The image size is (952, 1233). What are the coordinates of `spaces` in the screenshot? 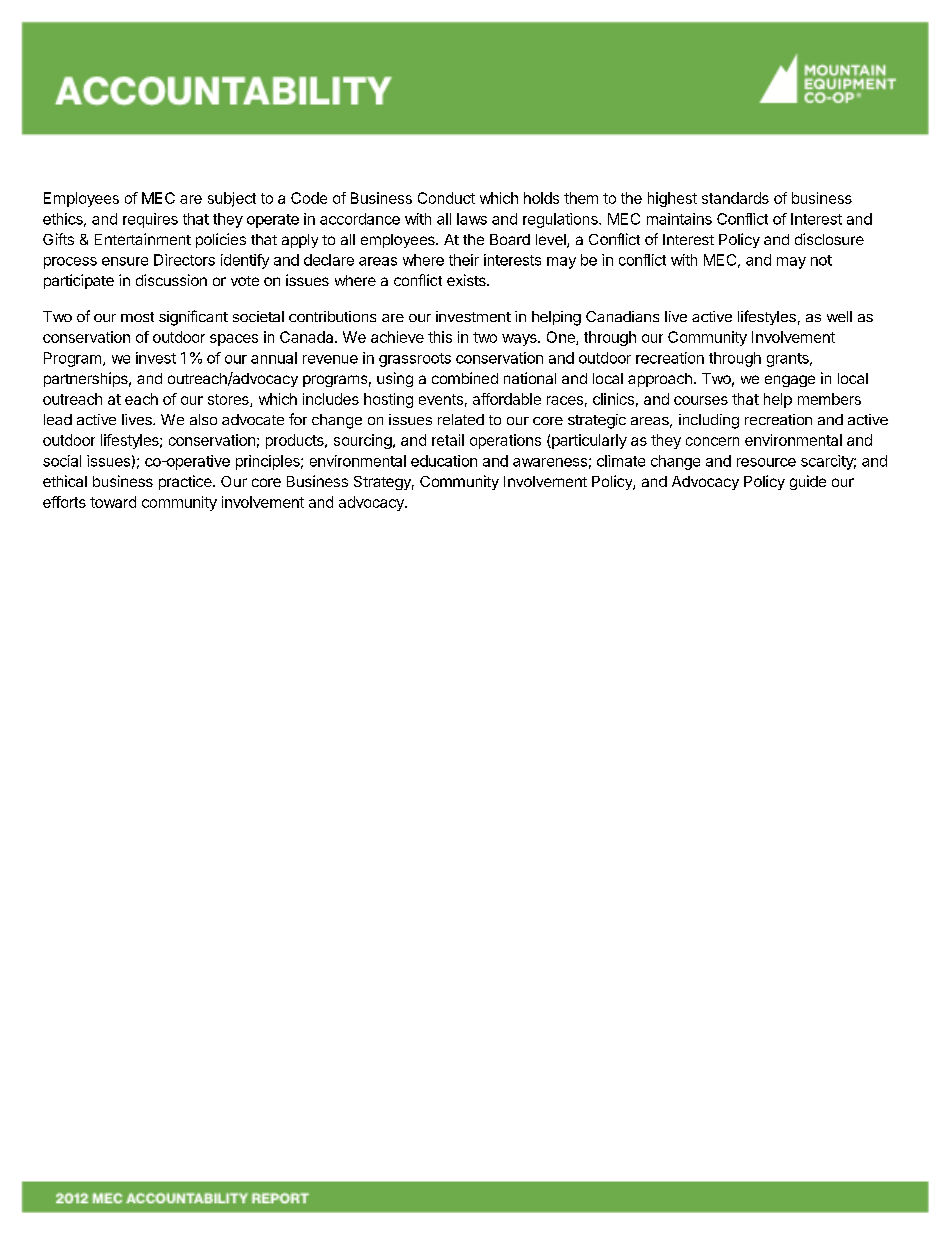 It's located at (234, 340).
